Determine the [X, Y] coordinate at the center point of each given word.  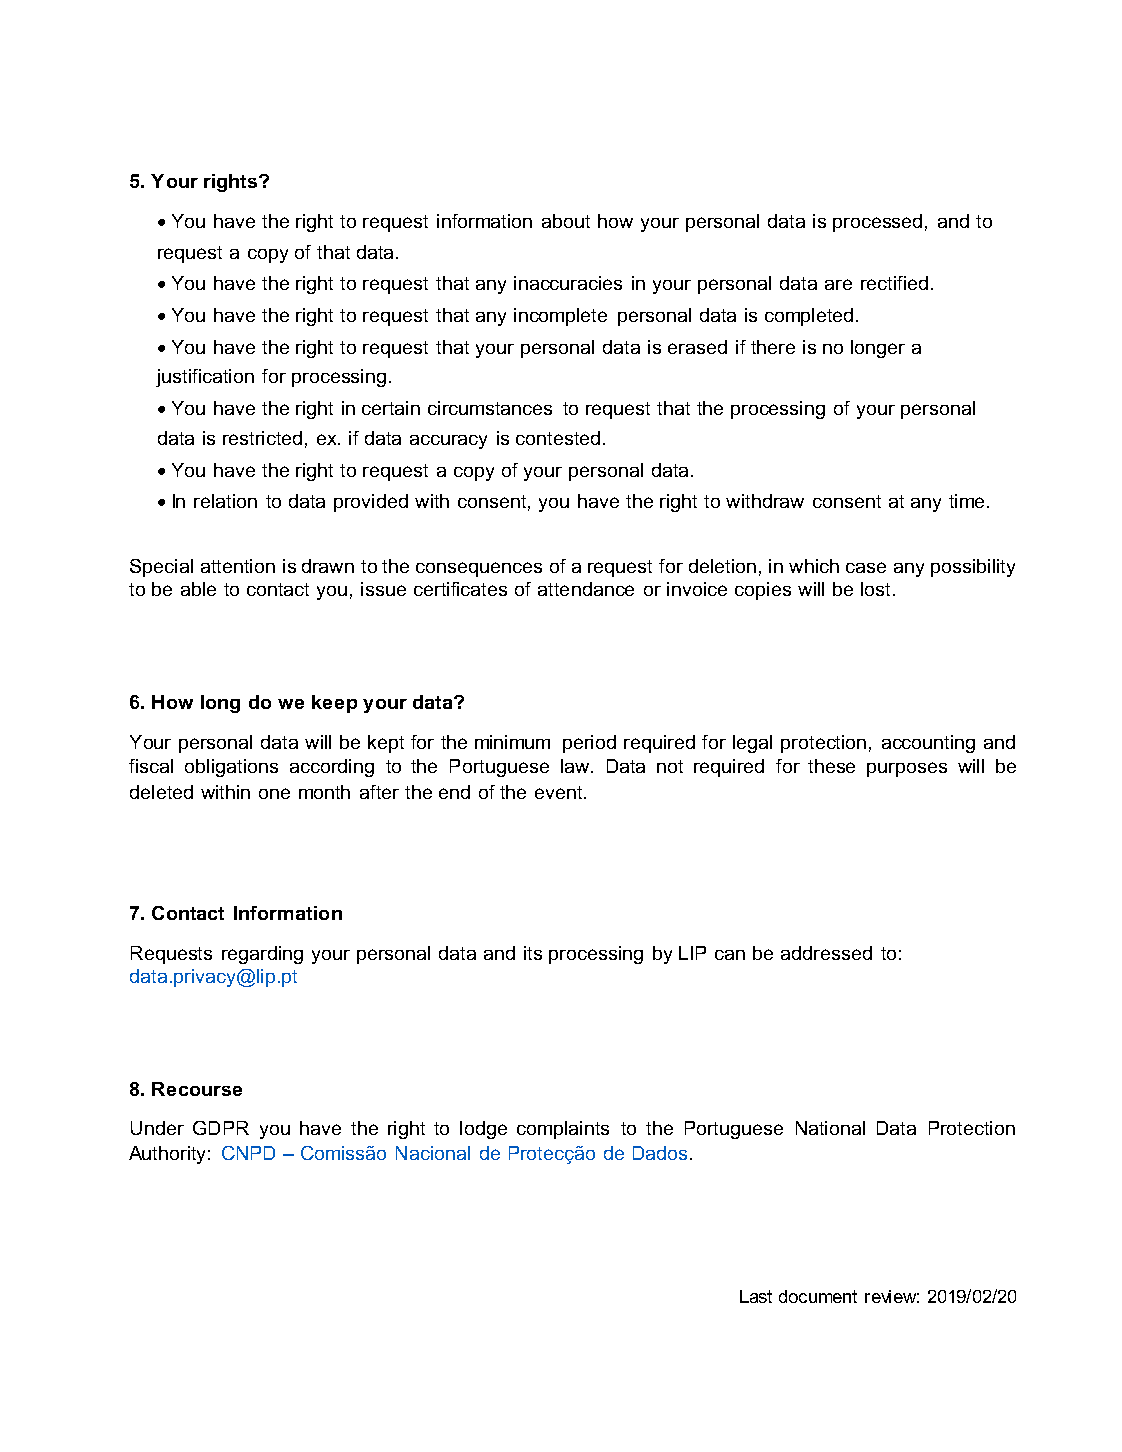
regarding [262, 955]
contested [558, 438]
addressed [826, 953]
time [966, 501]
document [818, 1296]
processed [877, 223]
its [533, 953]
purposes [907, 769]
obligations [231, 768]
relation [225, 501]
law [576, 766]
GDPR [221, 1128]
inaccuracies [568, 283]
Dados [660, 1153]
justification [205, 378]
